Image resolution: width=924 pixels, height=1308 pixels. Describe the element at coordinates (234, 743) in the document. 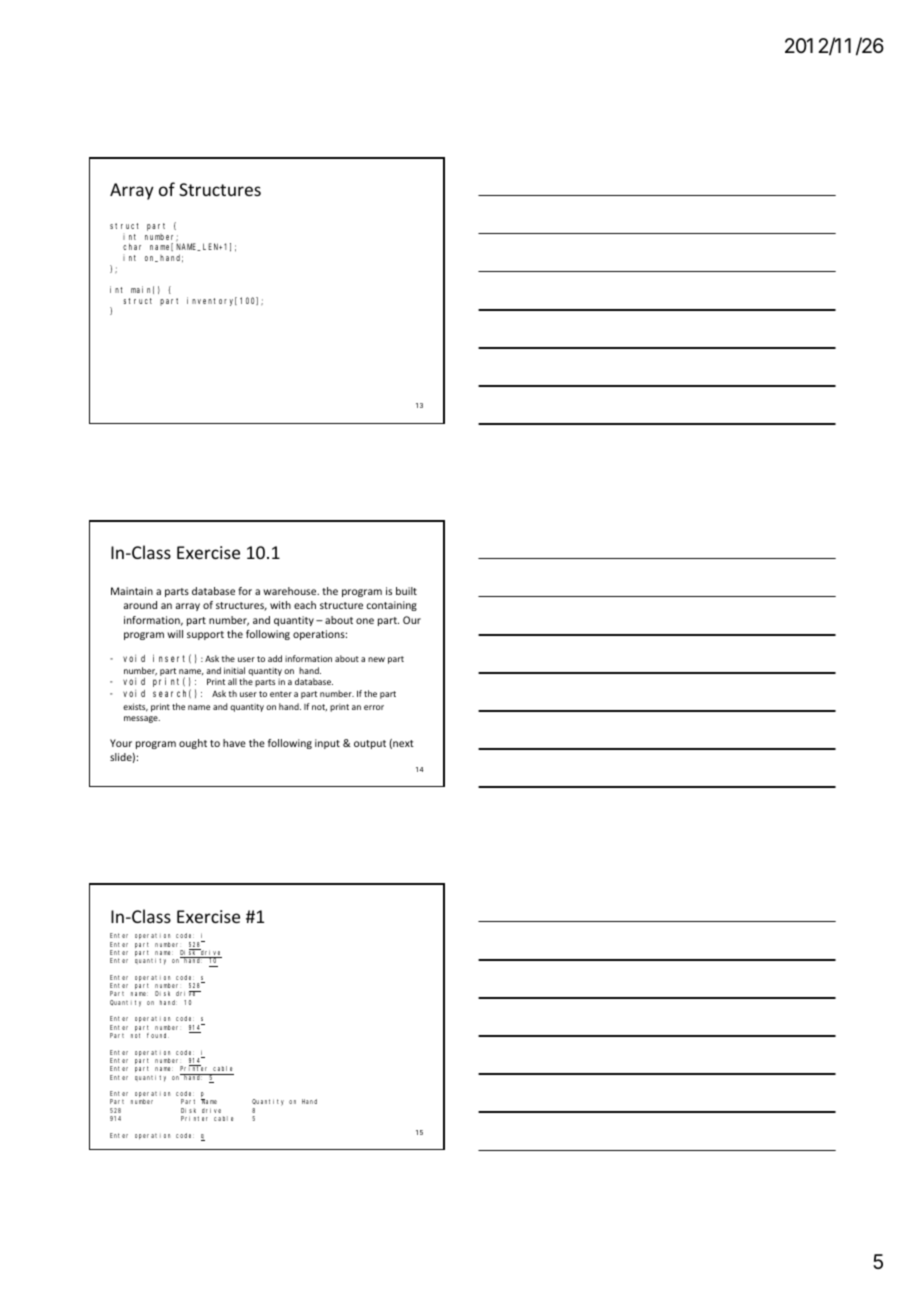

I see `have` at that location.
